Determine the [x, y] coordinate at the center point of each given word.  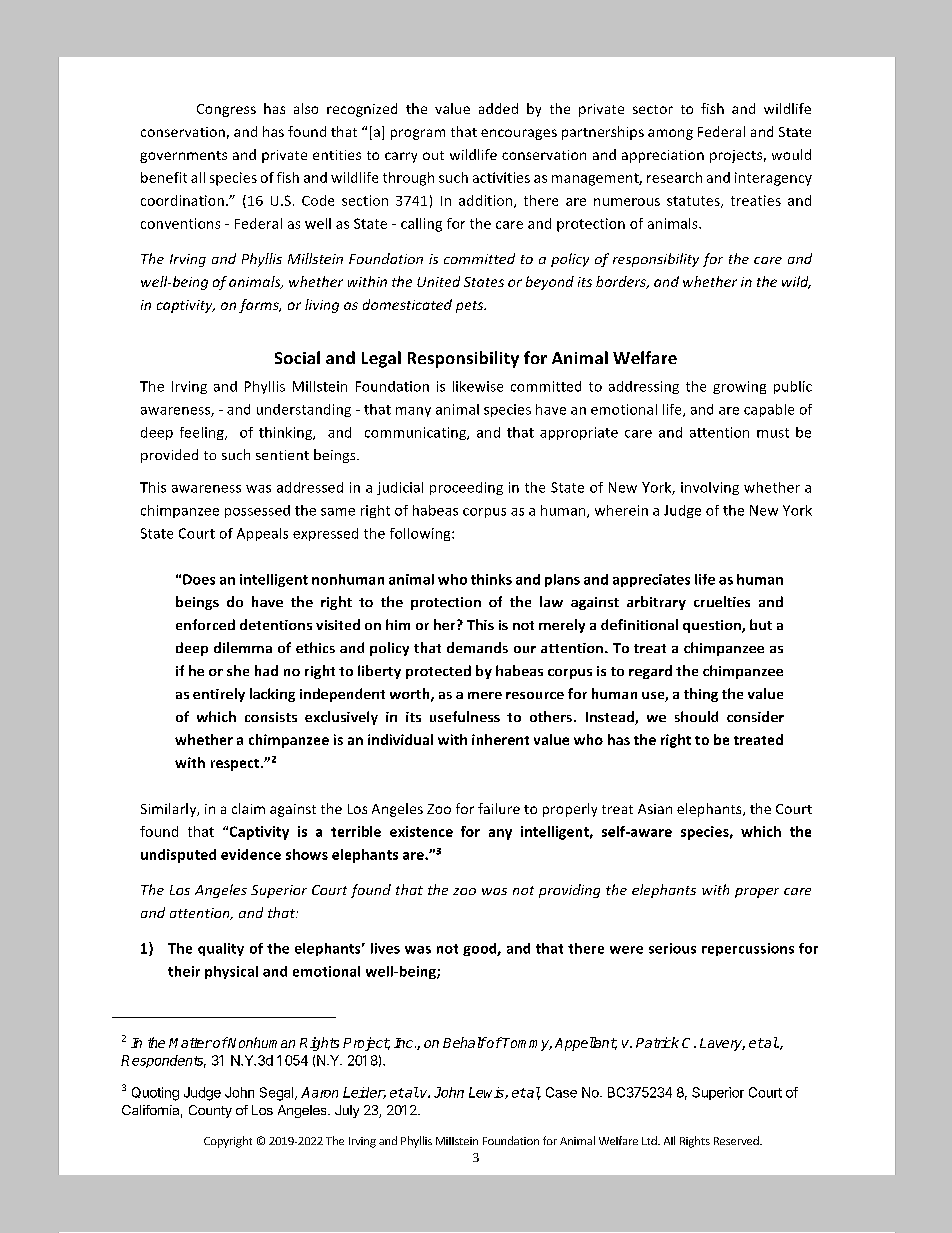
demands [477, 647]
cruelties [722, 601]
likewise [478, 386]
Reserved [737, 1140]
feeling [203, 433]
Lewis [487, 1093]
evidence [251, 854]
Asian [655, 809]
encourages [519, 134]
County [210, 1111]
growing [739, 387]
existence [421, 831]
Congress [226, 110]
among [670, 134]
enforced [205, 624]
